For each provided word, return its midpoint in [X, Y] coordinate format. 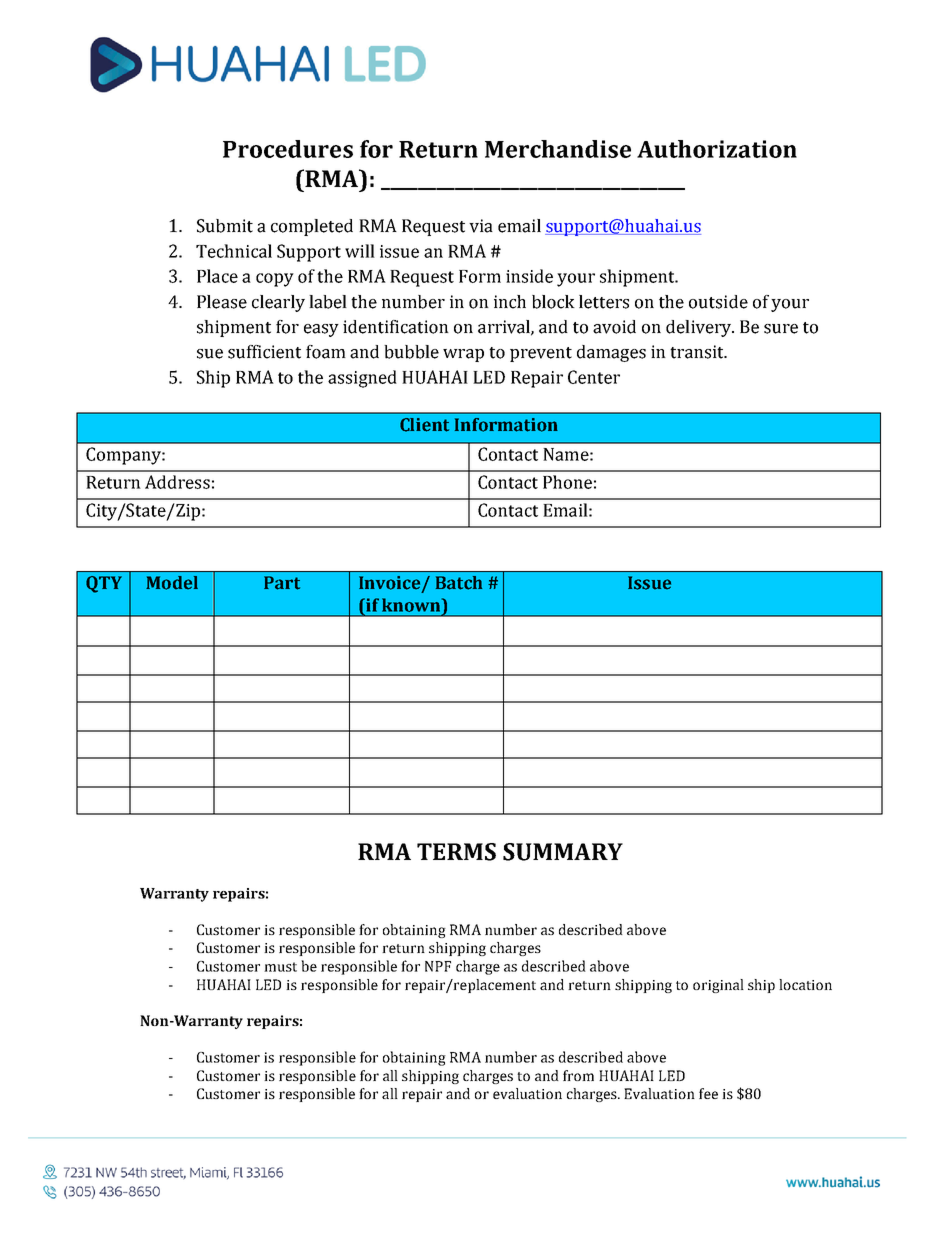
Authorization [717, 149]
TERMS [456, 852]
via [481, 226]
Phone [567, 482]
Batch [459, 583]
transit [698, 352]
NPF [438, 966]
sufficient [264, 352]
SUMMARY [563, 852]
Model [172, 583]
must [280, 967]
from [578, 1075]
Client [424, 425]
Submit [225, 226]
